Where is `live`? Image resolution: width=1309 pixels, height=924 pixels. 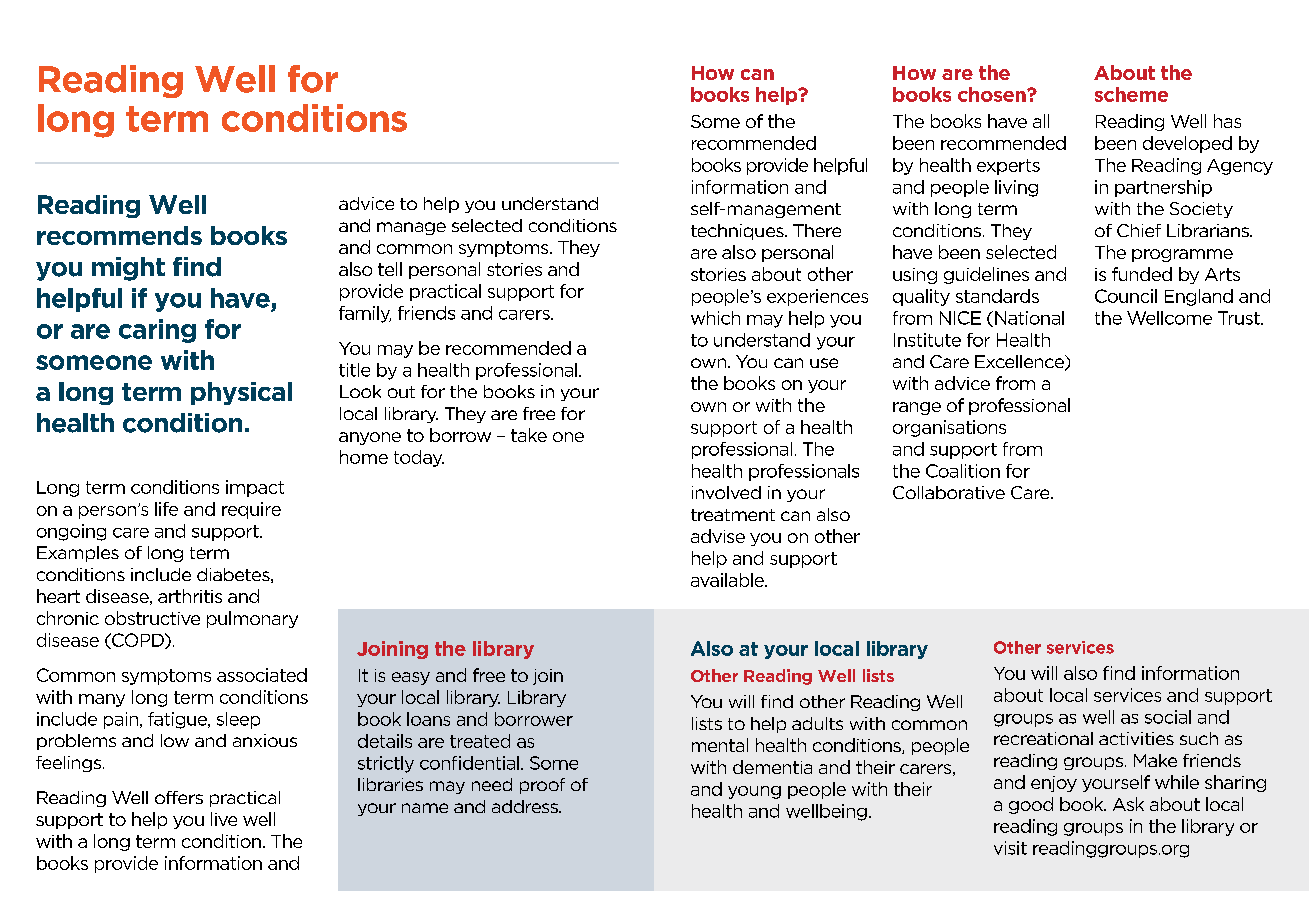 live is located at coordinates (224, 819).
